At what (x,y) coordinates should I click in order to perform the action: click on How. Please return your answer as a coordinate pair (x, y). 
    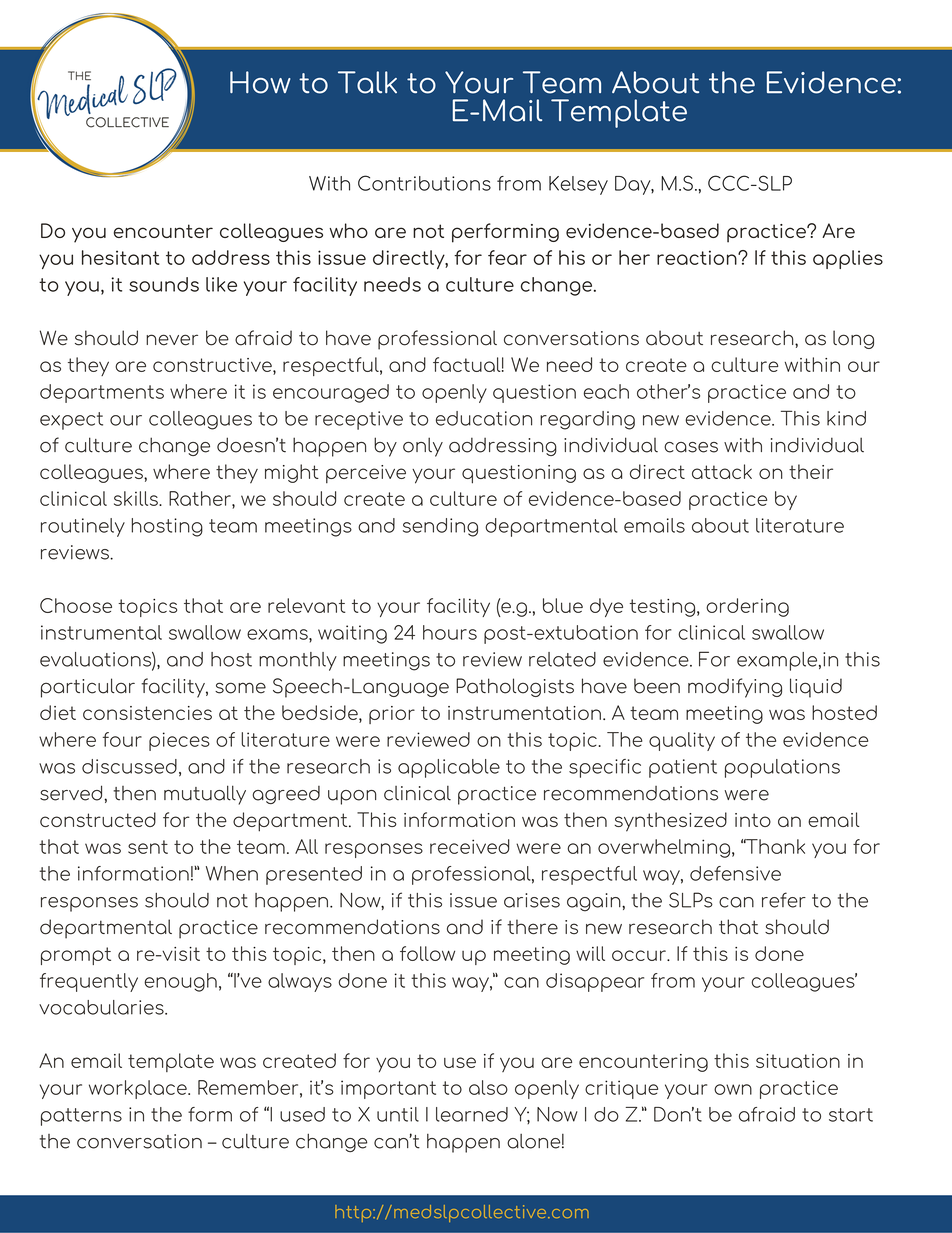
    Looking at the image, I should click on (260, 82).
